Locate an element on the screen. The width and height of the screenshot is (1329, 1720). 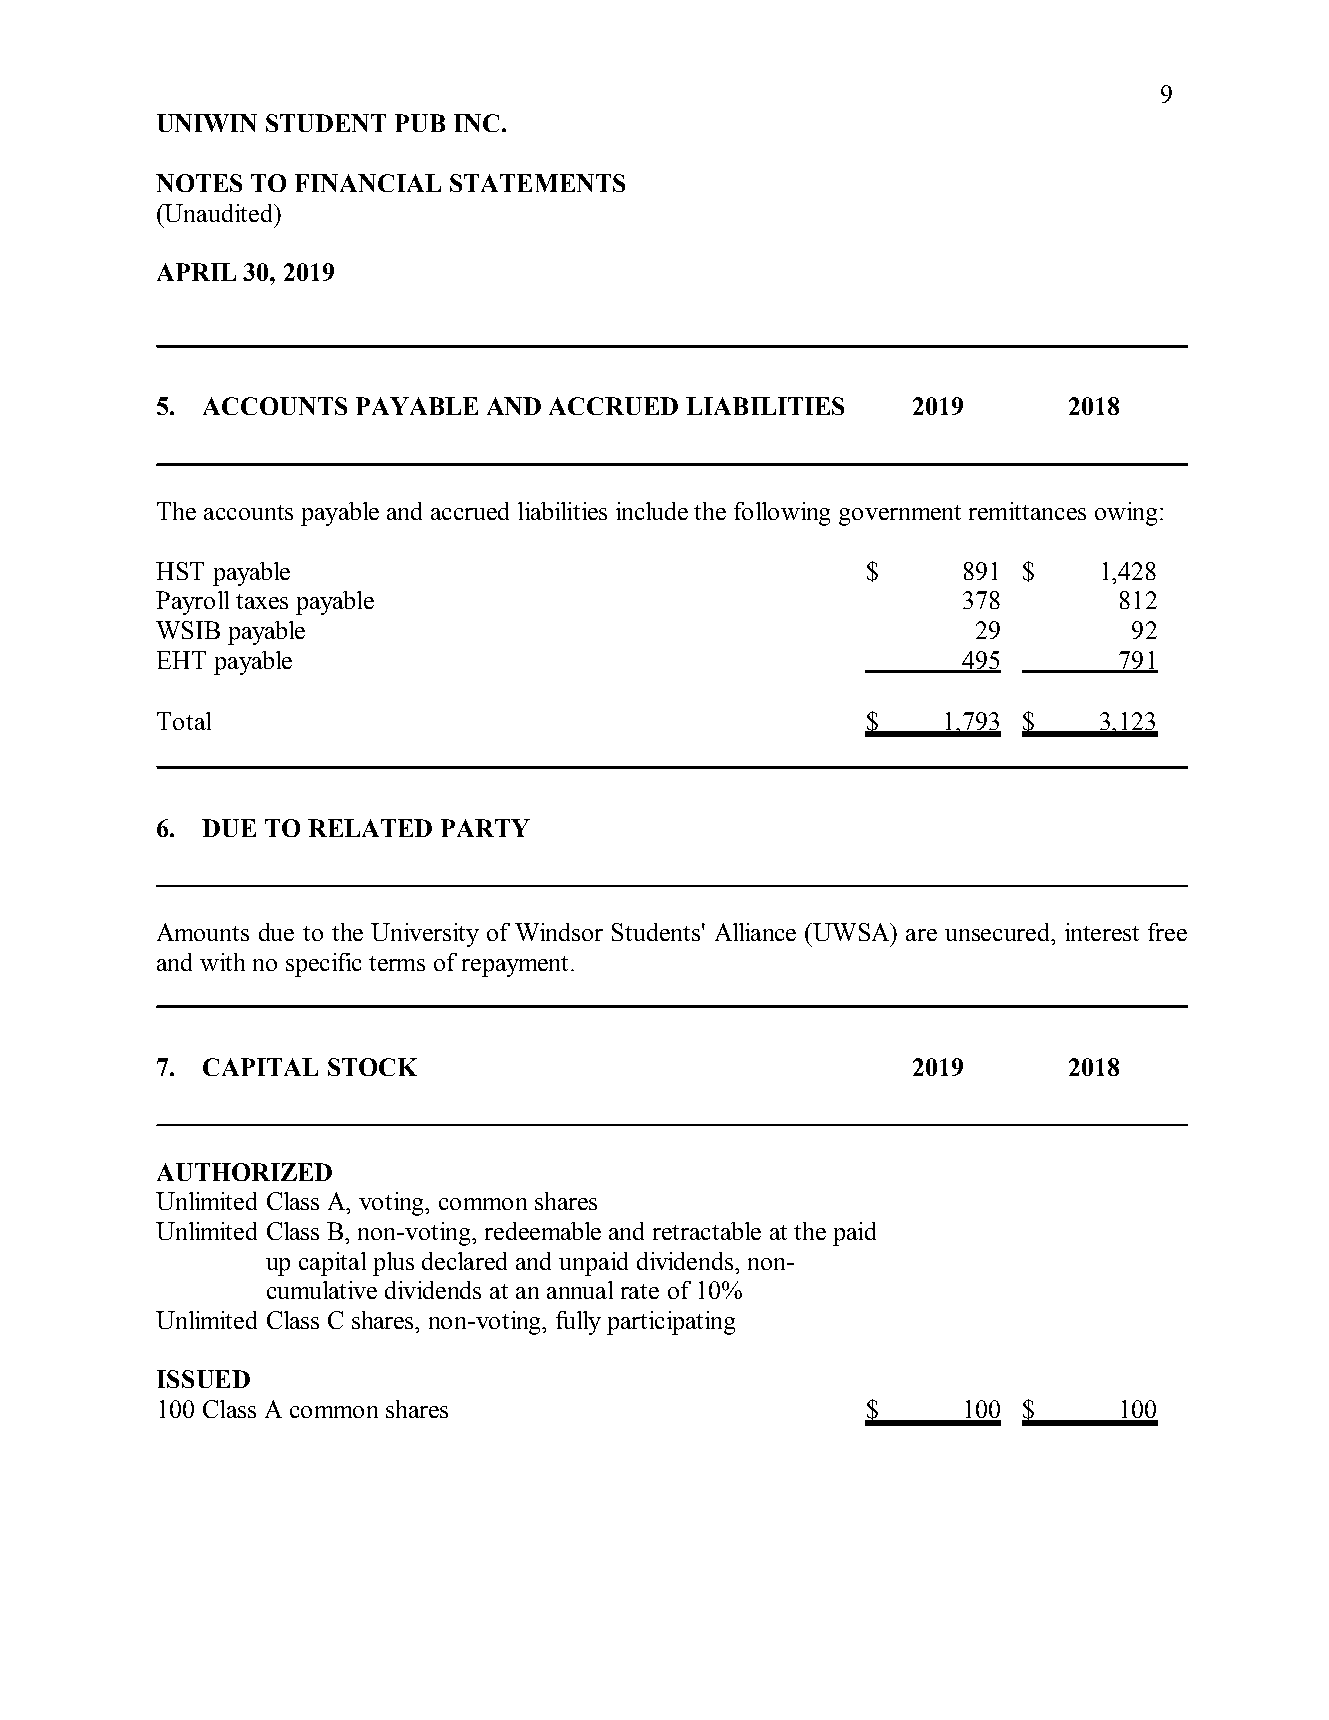
participating is located at coordinates (671, 1323).
